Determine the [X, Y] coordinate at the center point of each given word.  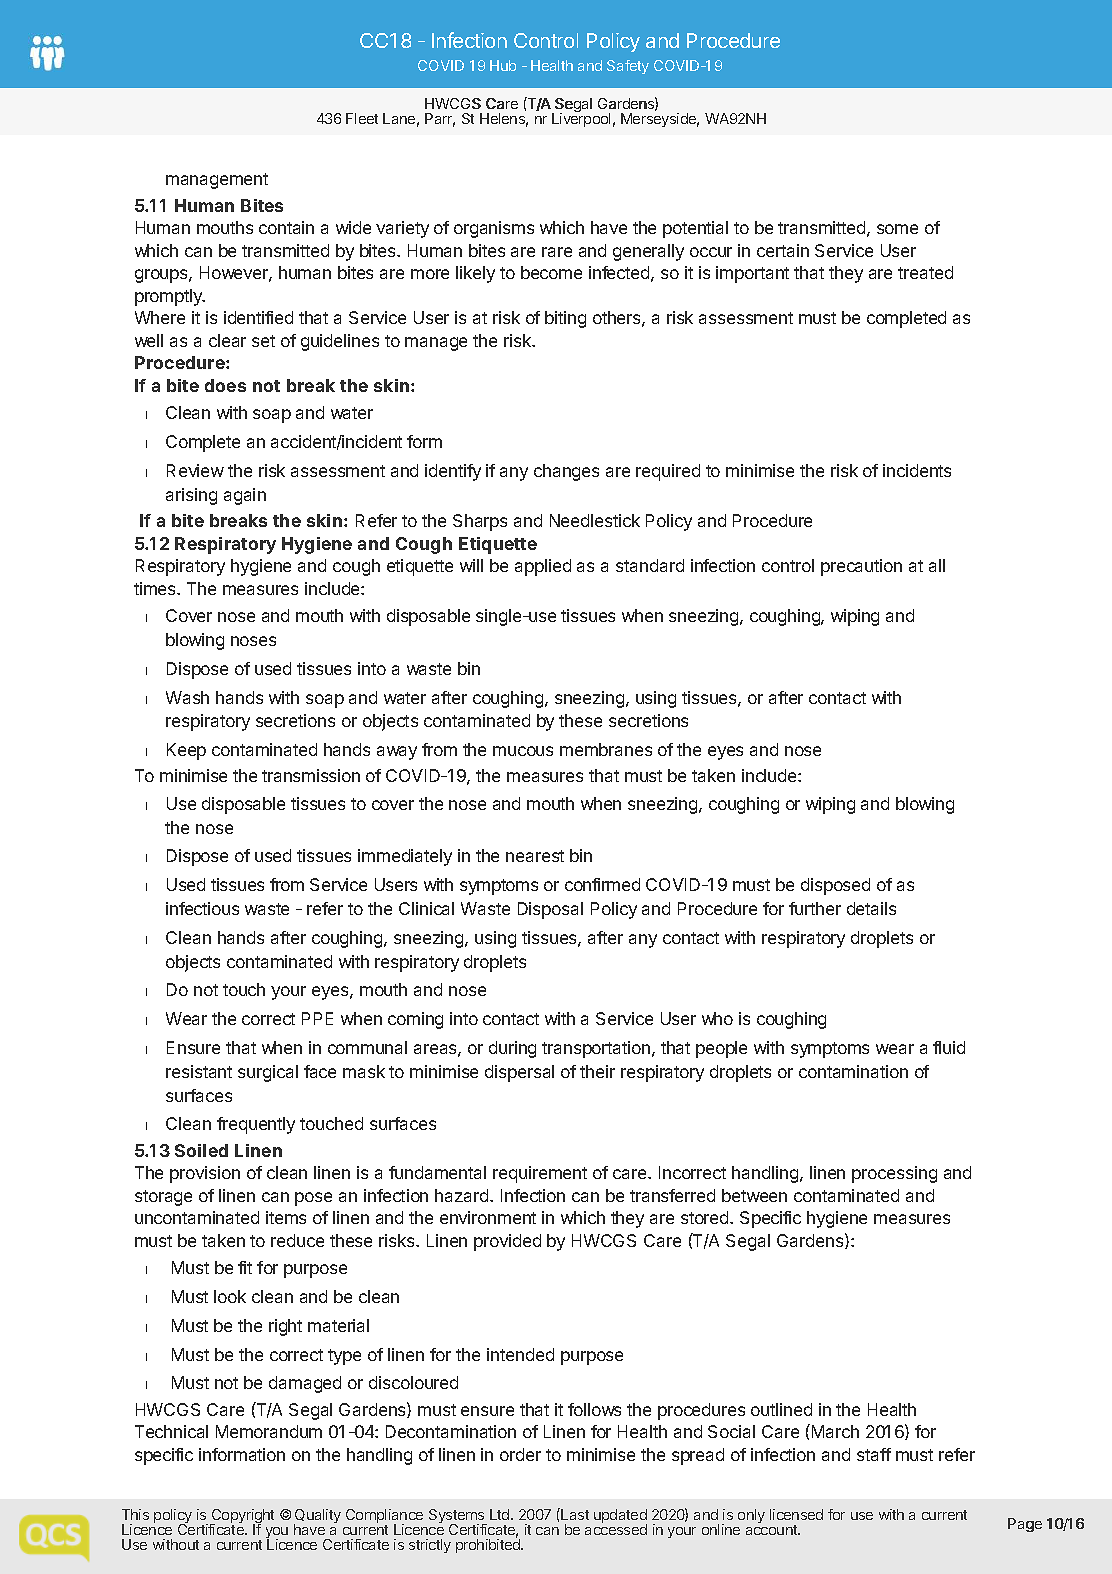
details [871, 908]
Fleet [362, 118]
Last [575, 1514]
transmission [311, 775]
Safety [628, 67]
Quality [317, 1517]
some [897, 229]
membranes [606, 749]
